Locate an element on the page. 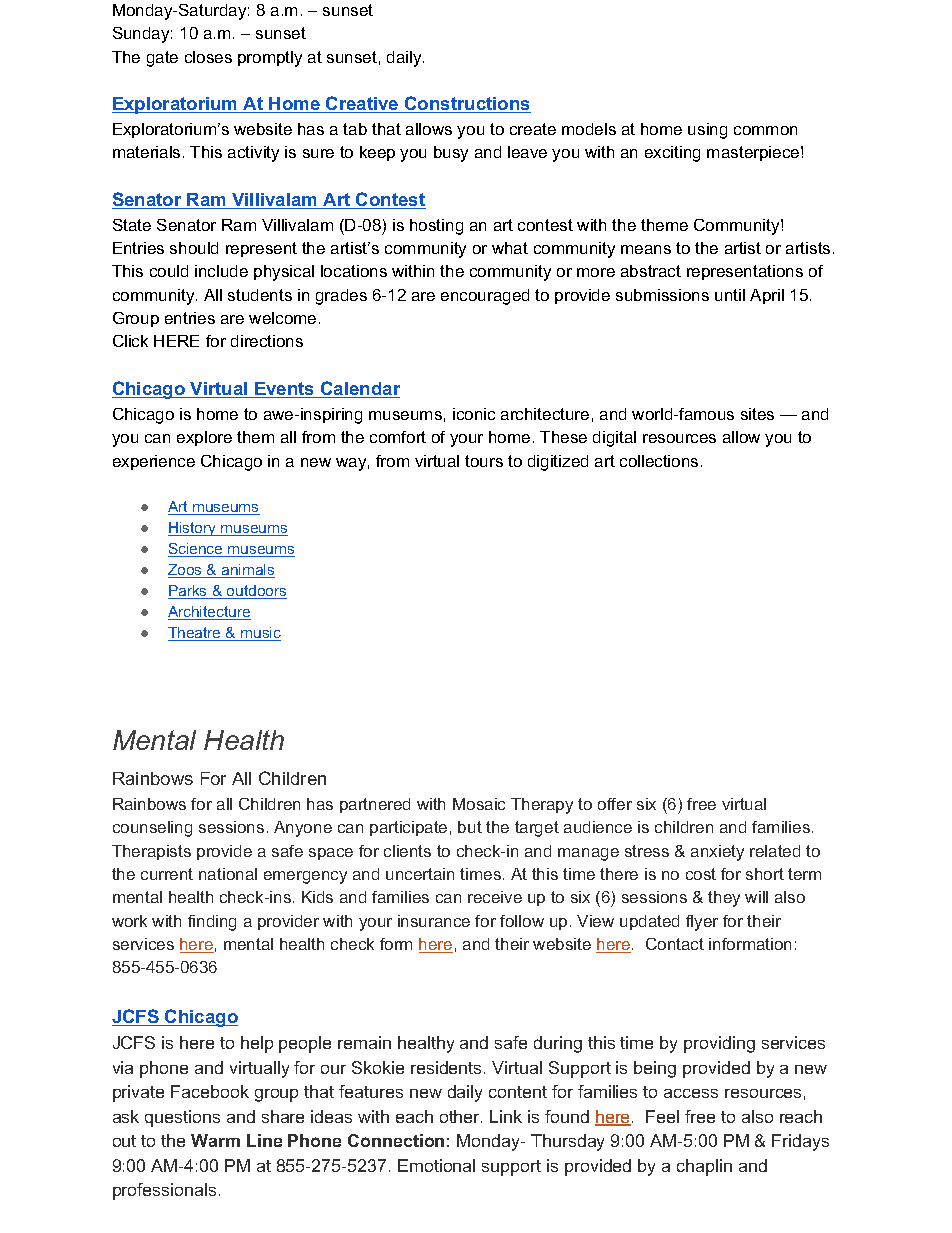 The image size is (952, 1233). Theatre is located at coordinates (195, 634).
